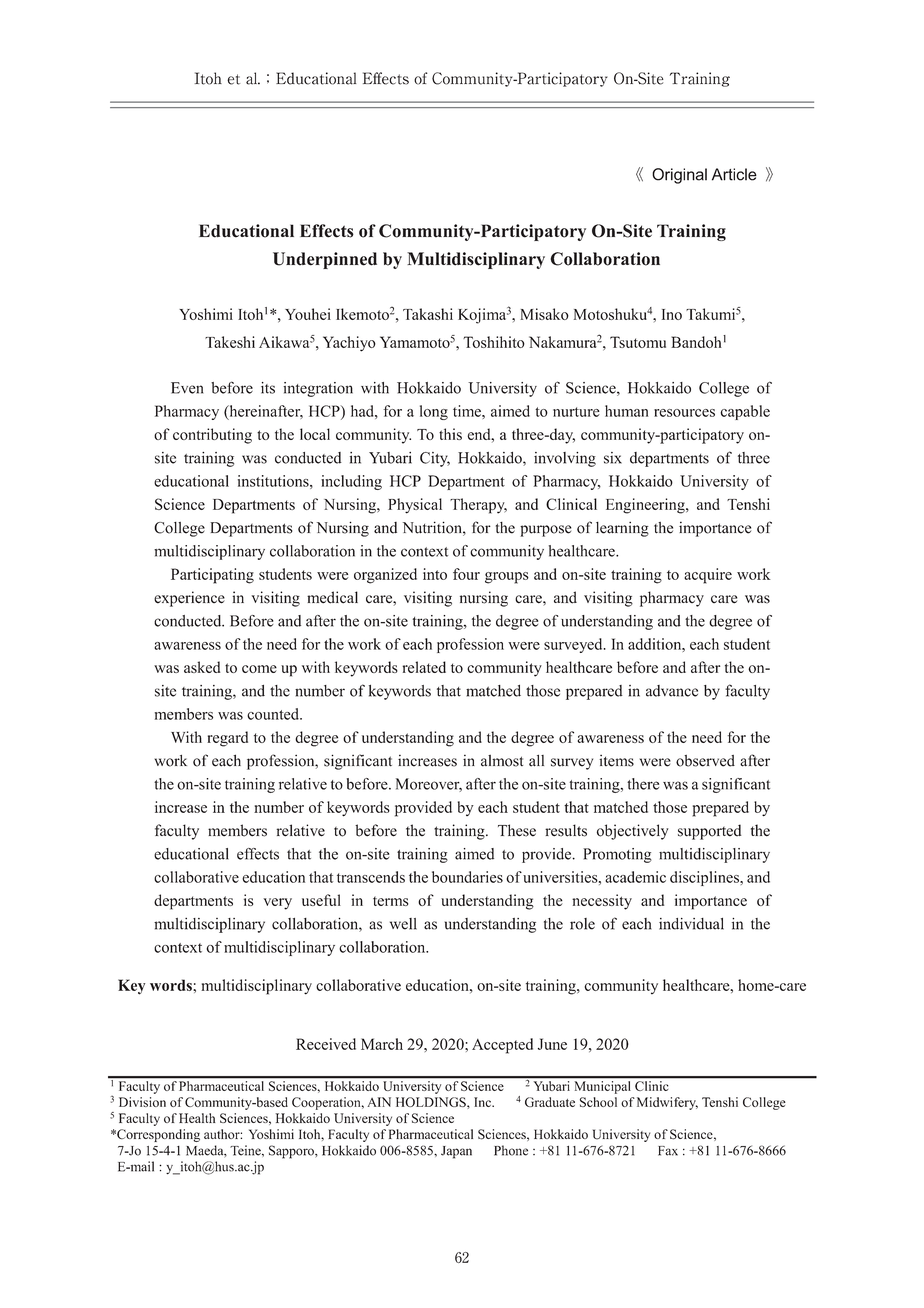  Describe the element at coordinates (212, 576) in the screenshot. I see `Participating` at that location.
